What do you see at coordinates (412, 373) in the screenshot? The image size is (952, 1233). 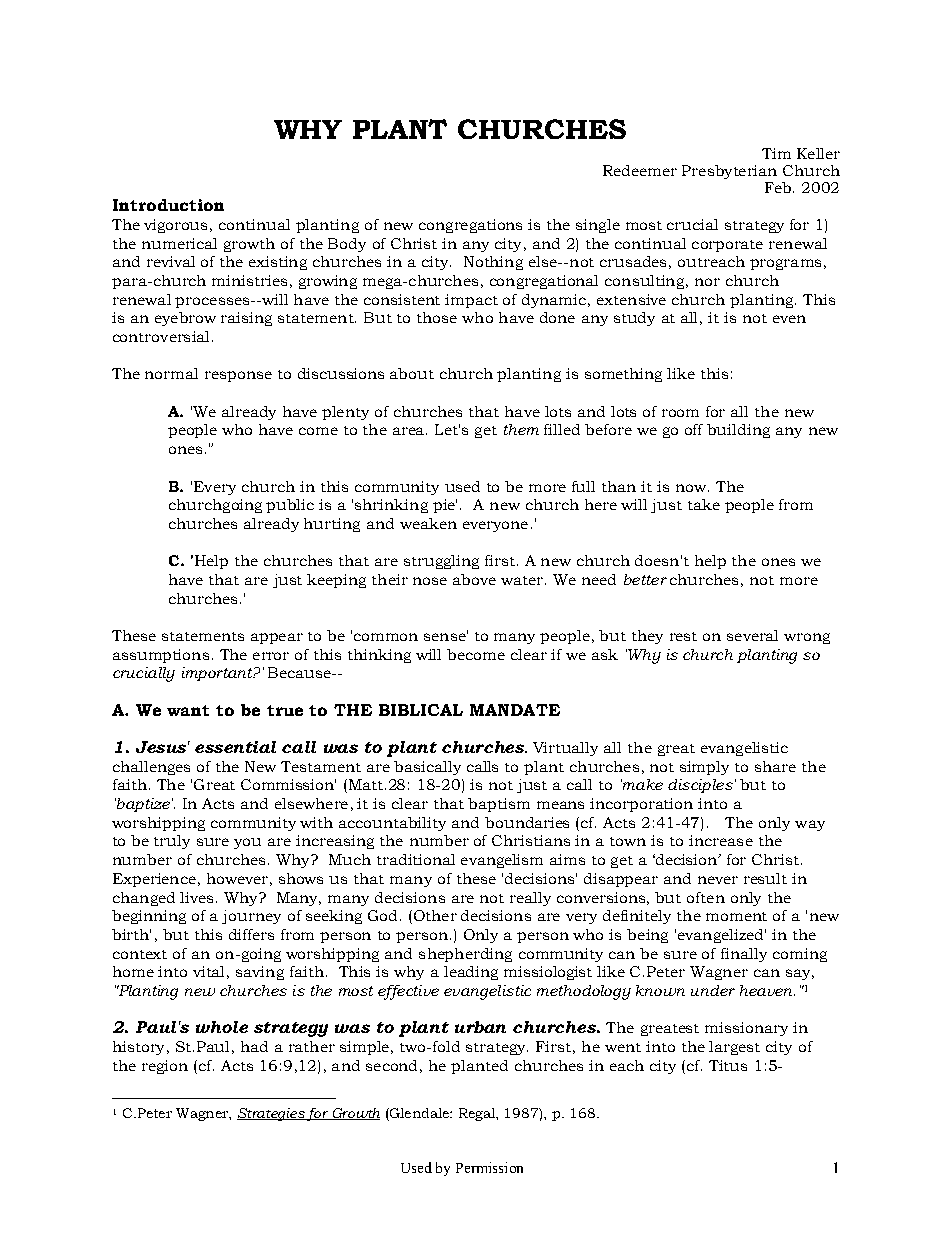 I see `about` at bounding box center [412, 373].
